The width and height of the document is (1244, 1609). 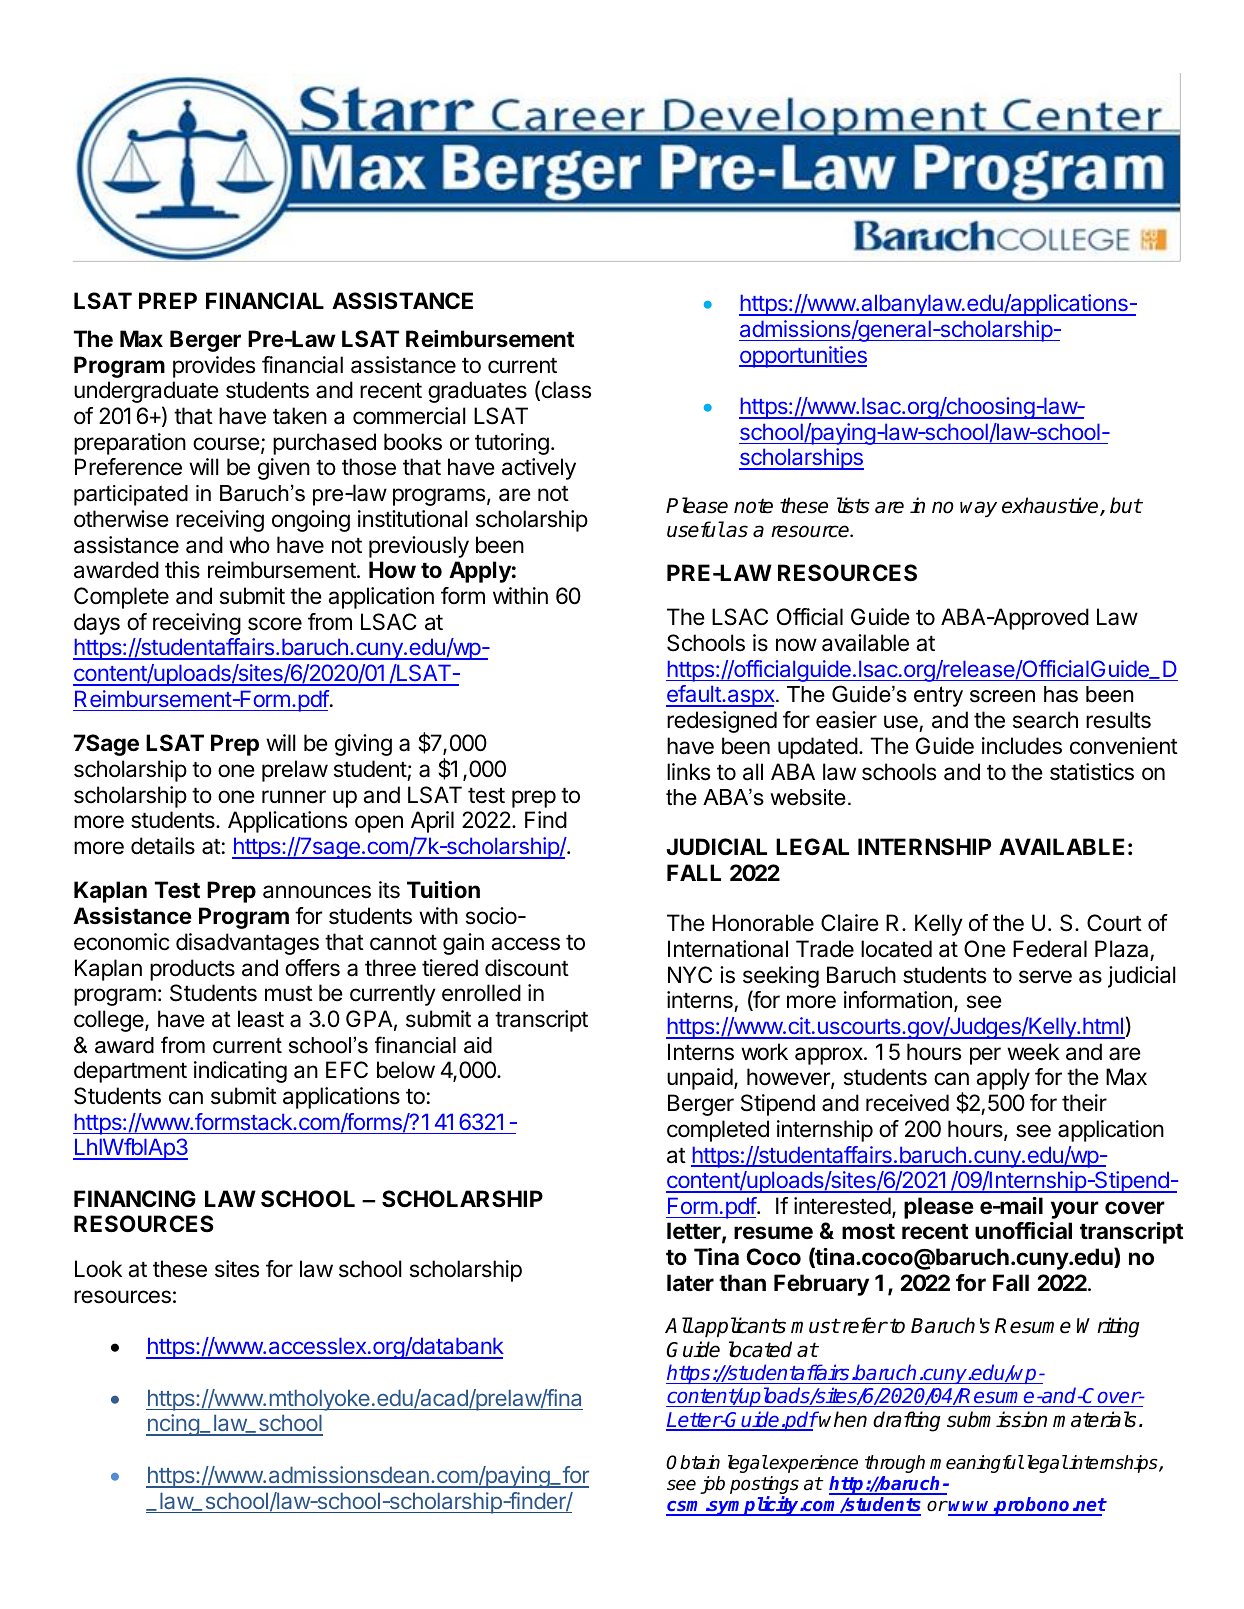 I want to click on tutoring, so click(x=512, y=444).
